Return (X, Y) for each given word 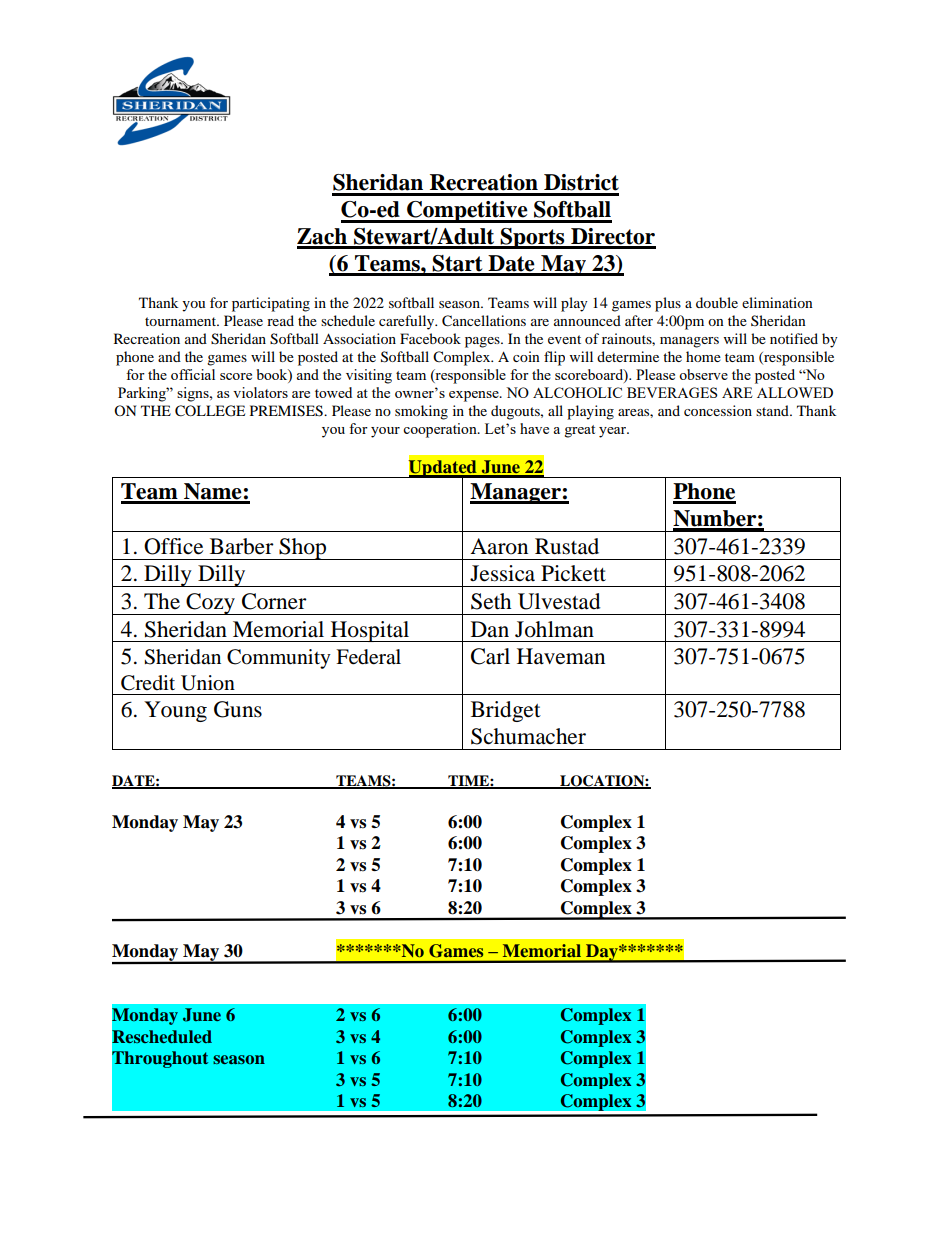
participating (271, 304)
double (717, 302)
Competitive (467, 212)
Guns (238, 709)
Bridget (506, 711)
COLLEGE (210, 411)
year (614, 432)
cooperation (441, 430)
